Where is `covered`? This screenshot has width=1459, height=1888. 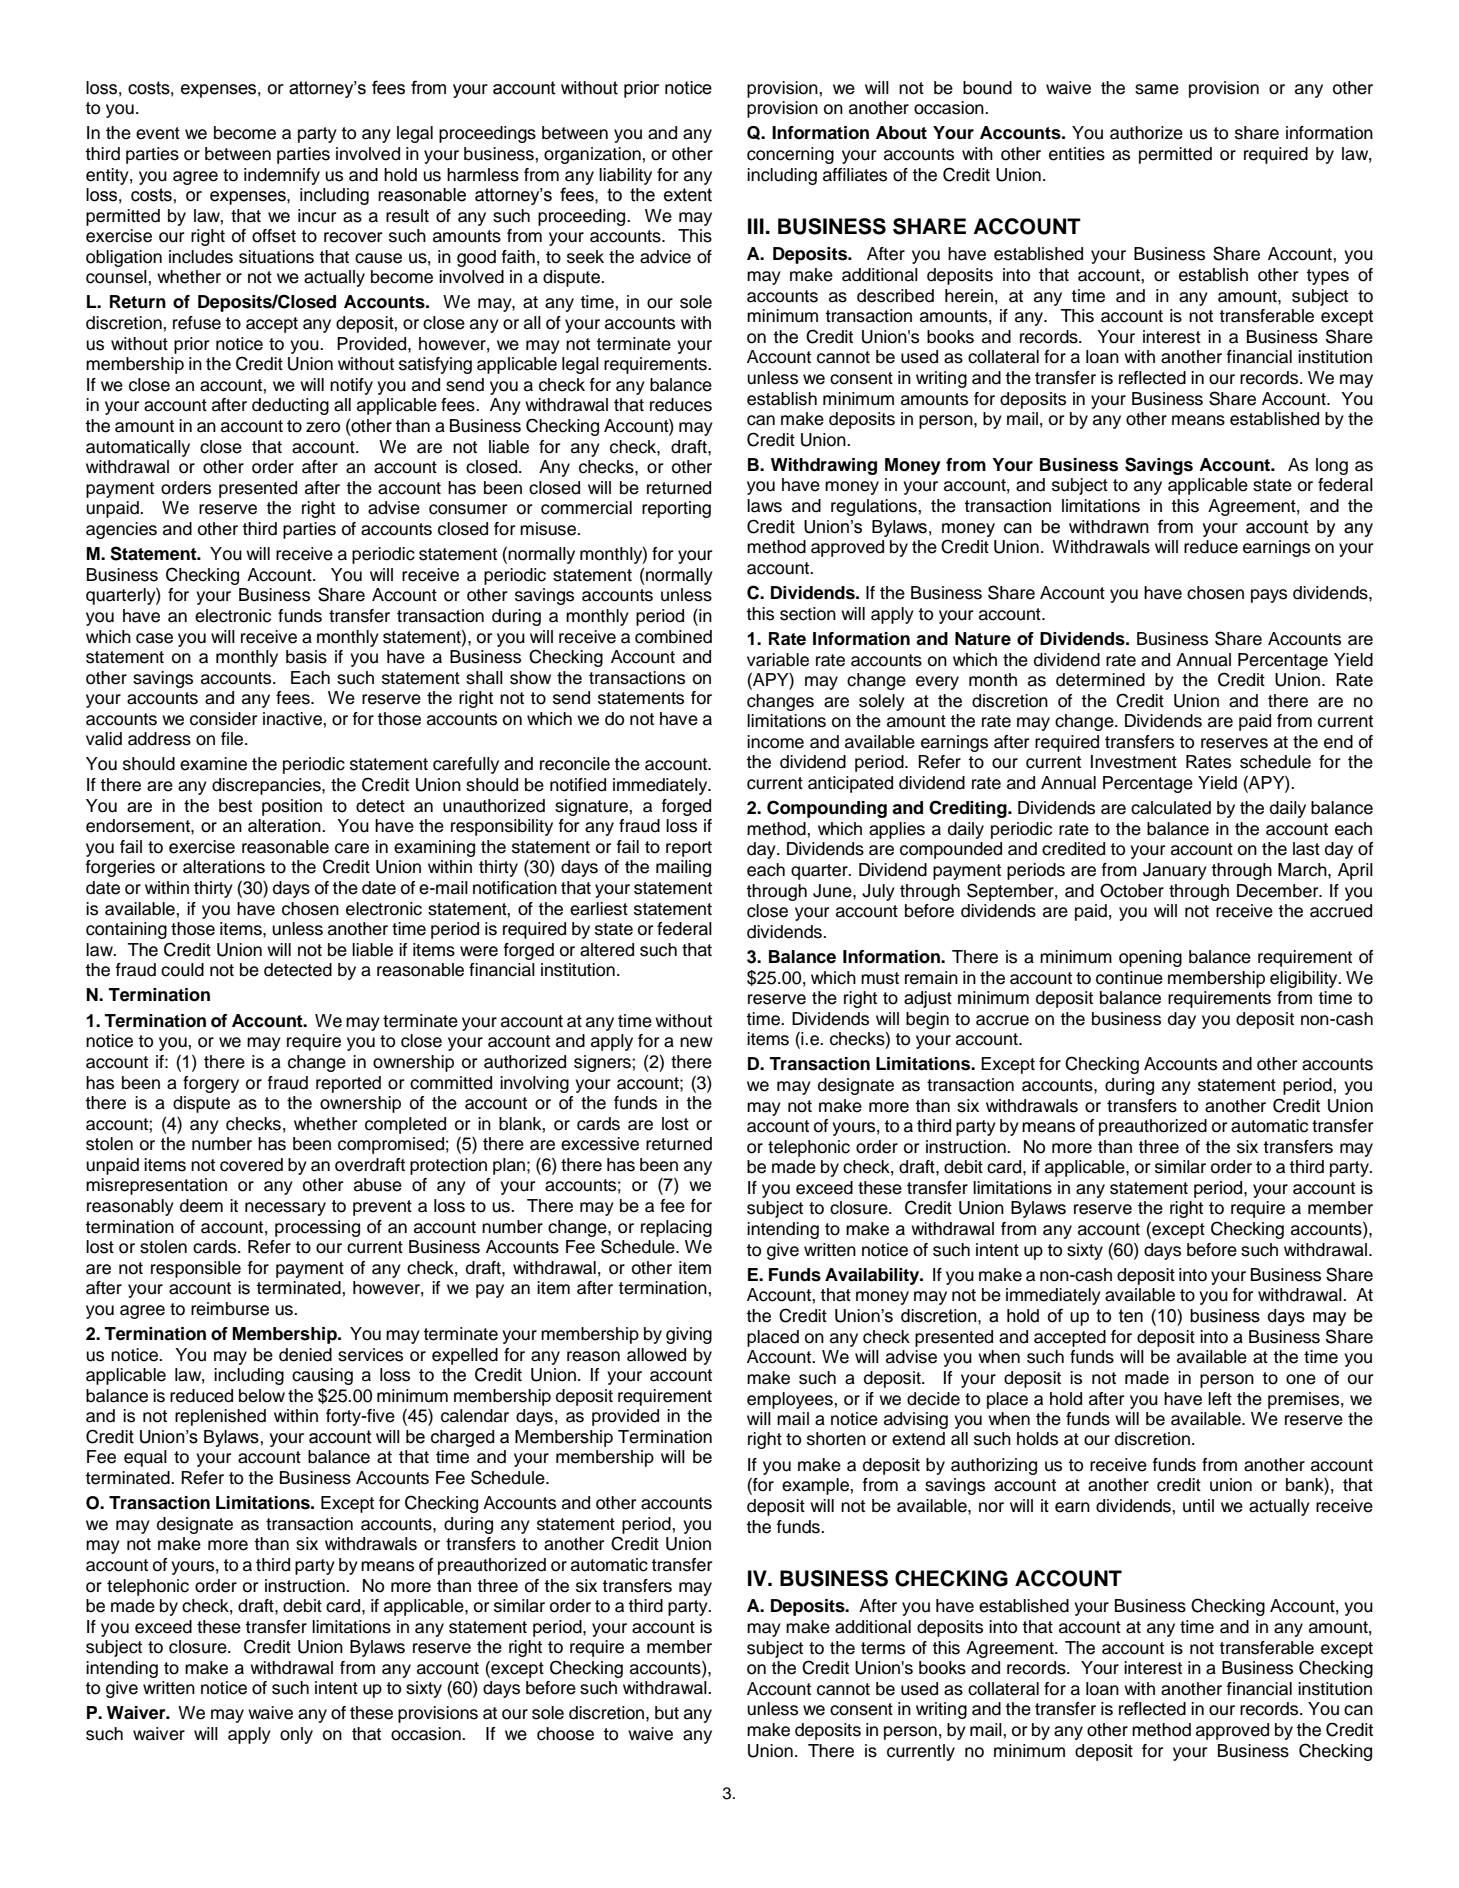 covered is located at coordinates (251, 1165).
